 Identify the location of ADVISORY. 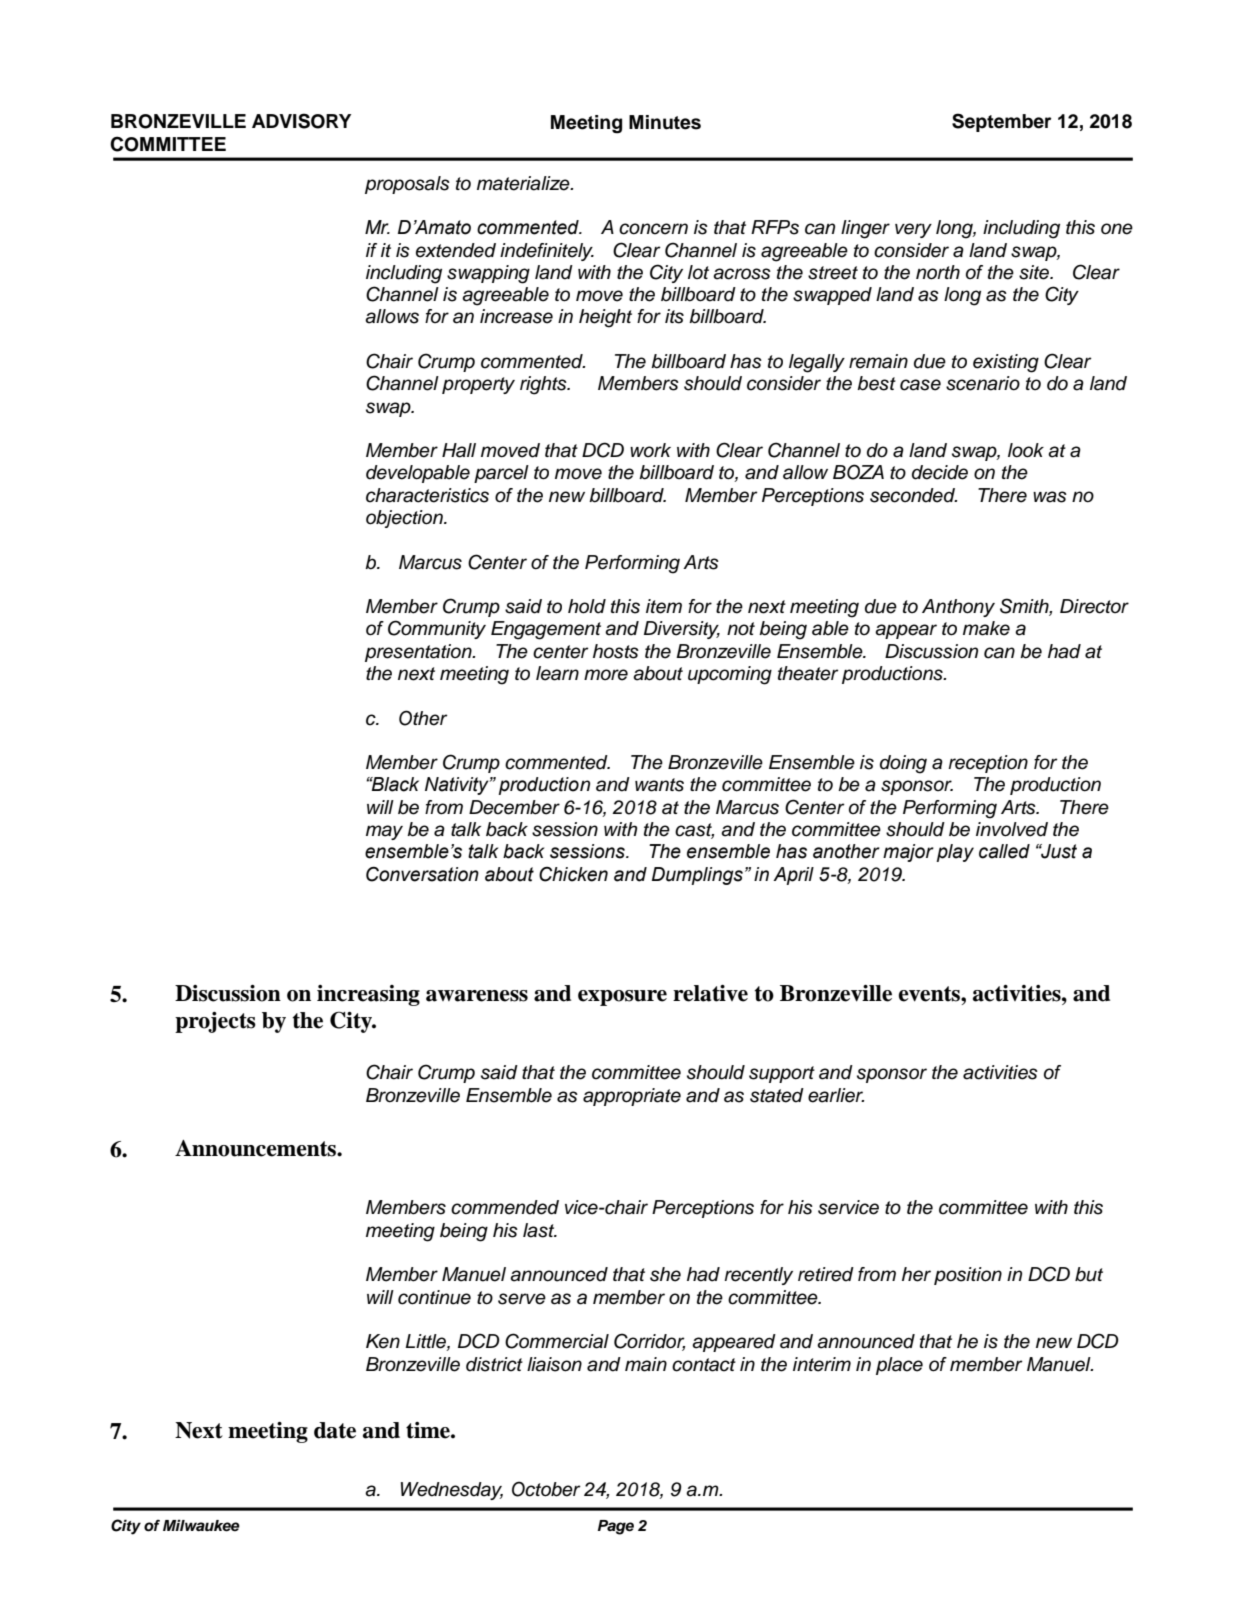
(301, 121).
